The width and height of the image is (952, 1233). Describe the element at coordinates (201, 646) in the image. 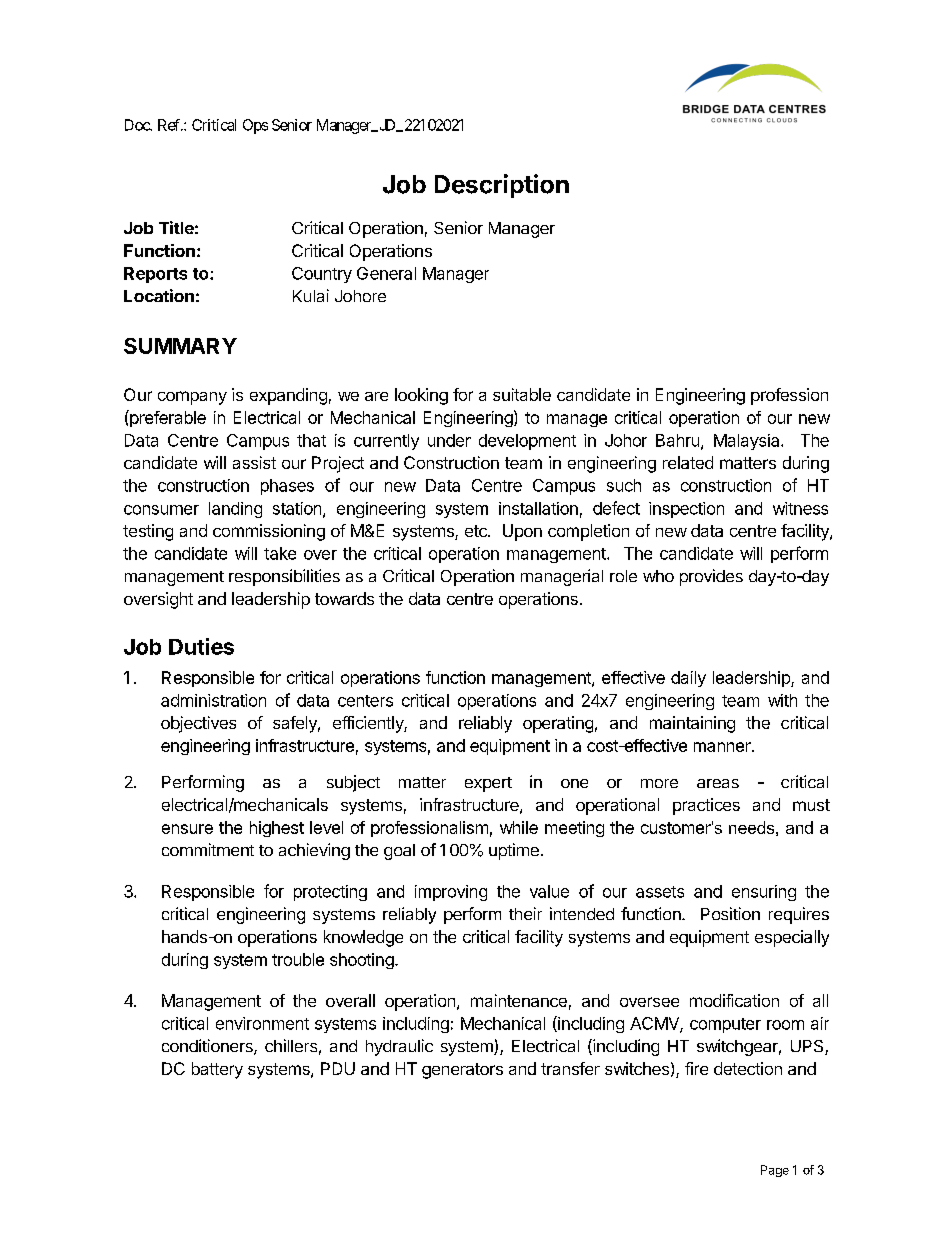

I see `Duties` at that location.
